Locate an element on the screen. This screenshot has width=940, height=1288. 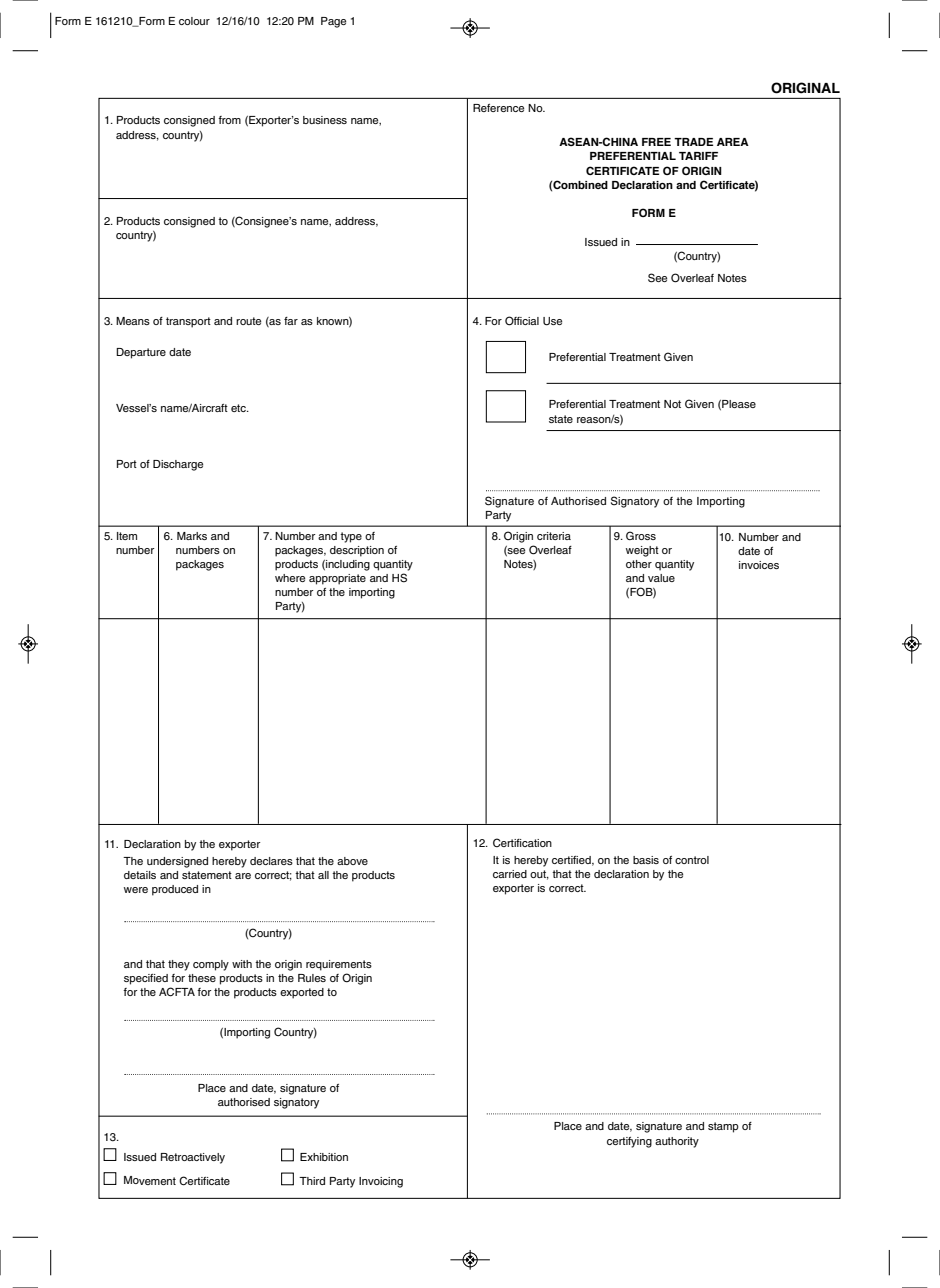
TRADE is located at coordinates (693, 142).
